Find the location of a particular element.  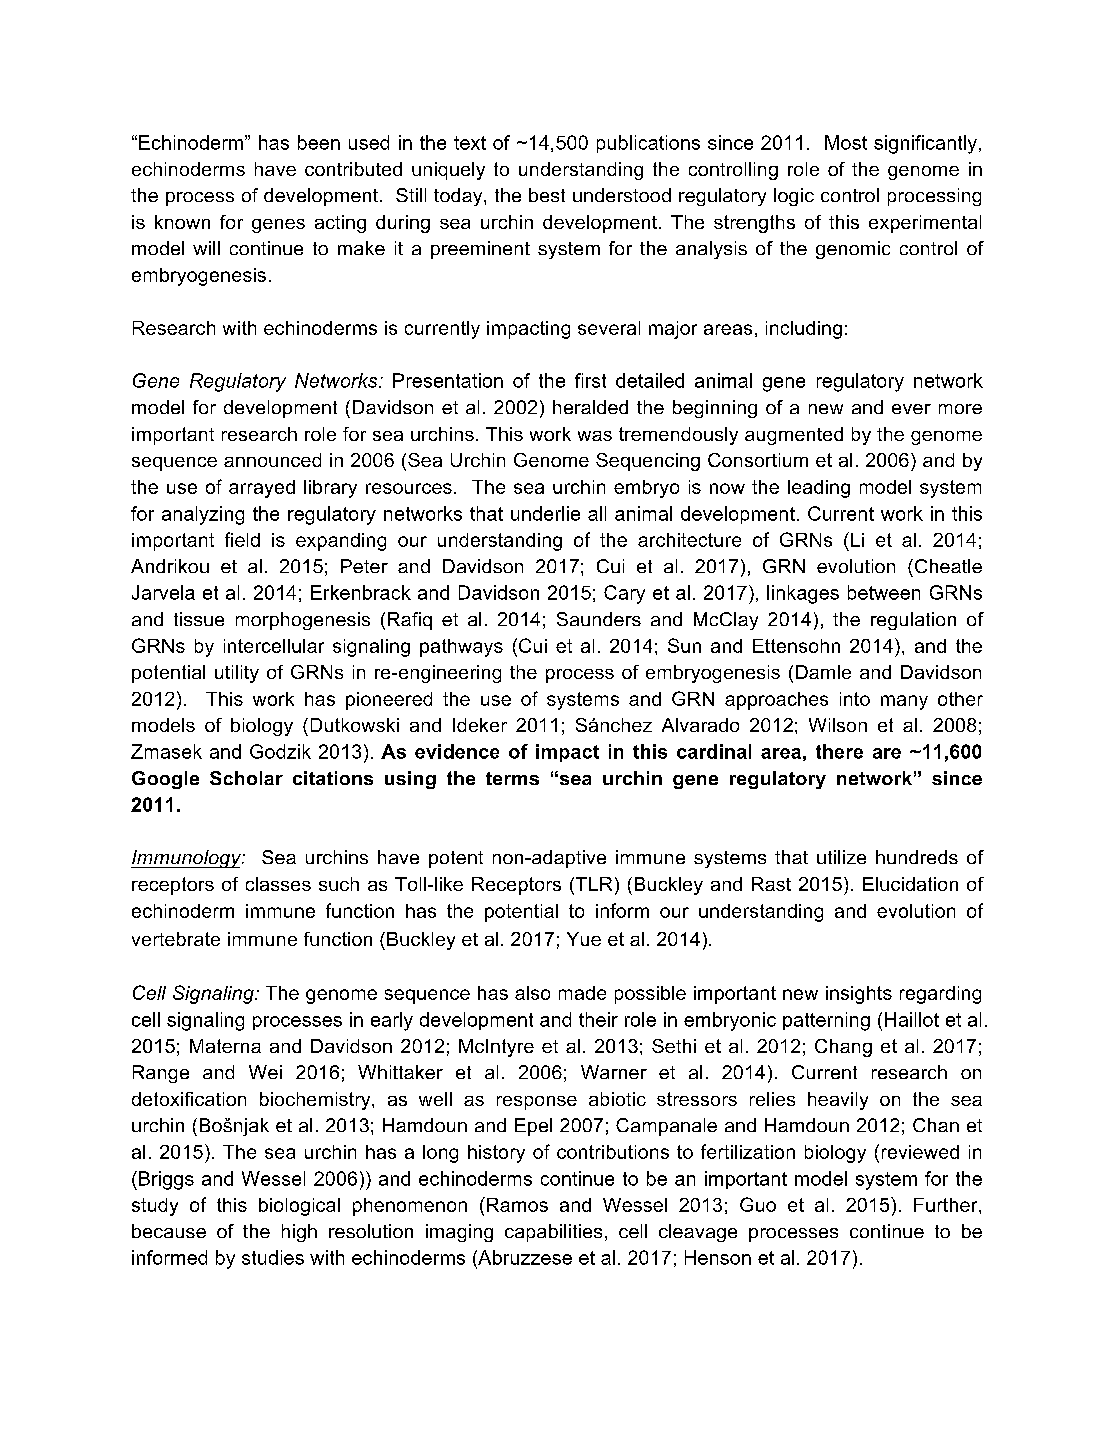

into is located at coordinates (855, 699).
